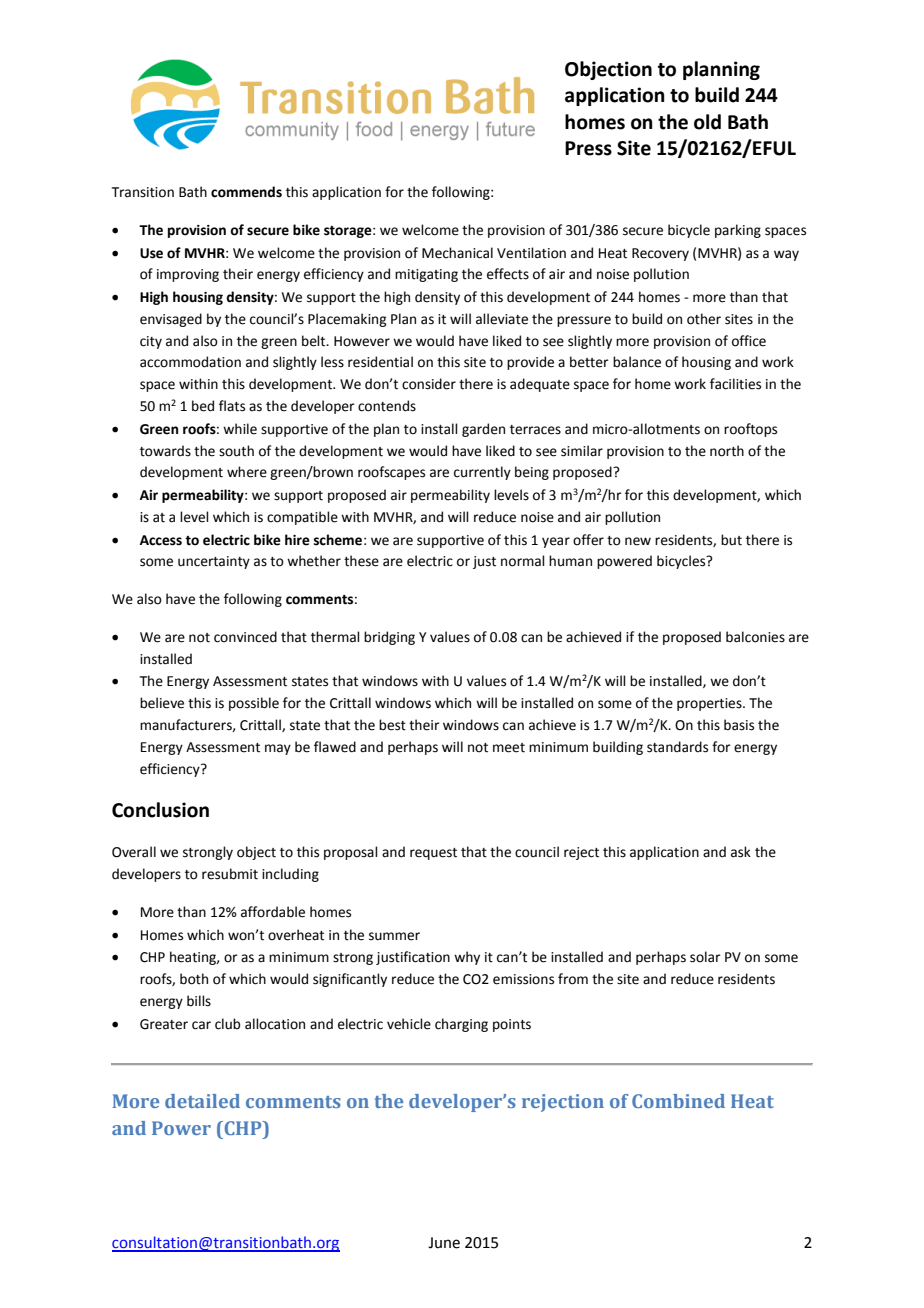 This page has height=1308, width=924. I want to click on Combined, so click(678, 1101).
